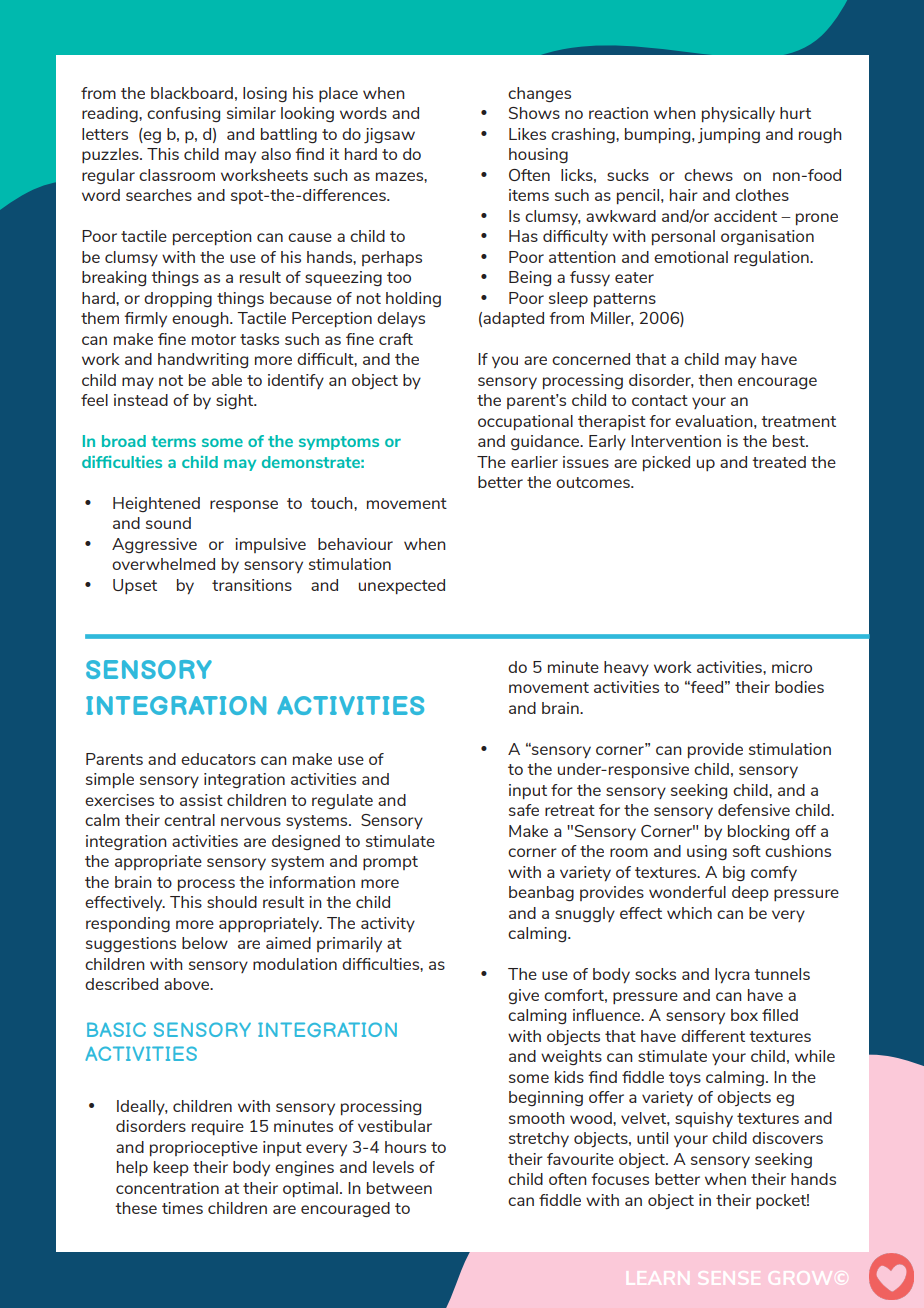 This document has height=1308, width=924. I want to click on Likes, so click(527, 134).
